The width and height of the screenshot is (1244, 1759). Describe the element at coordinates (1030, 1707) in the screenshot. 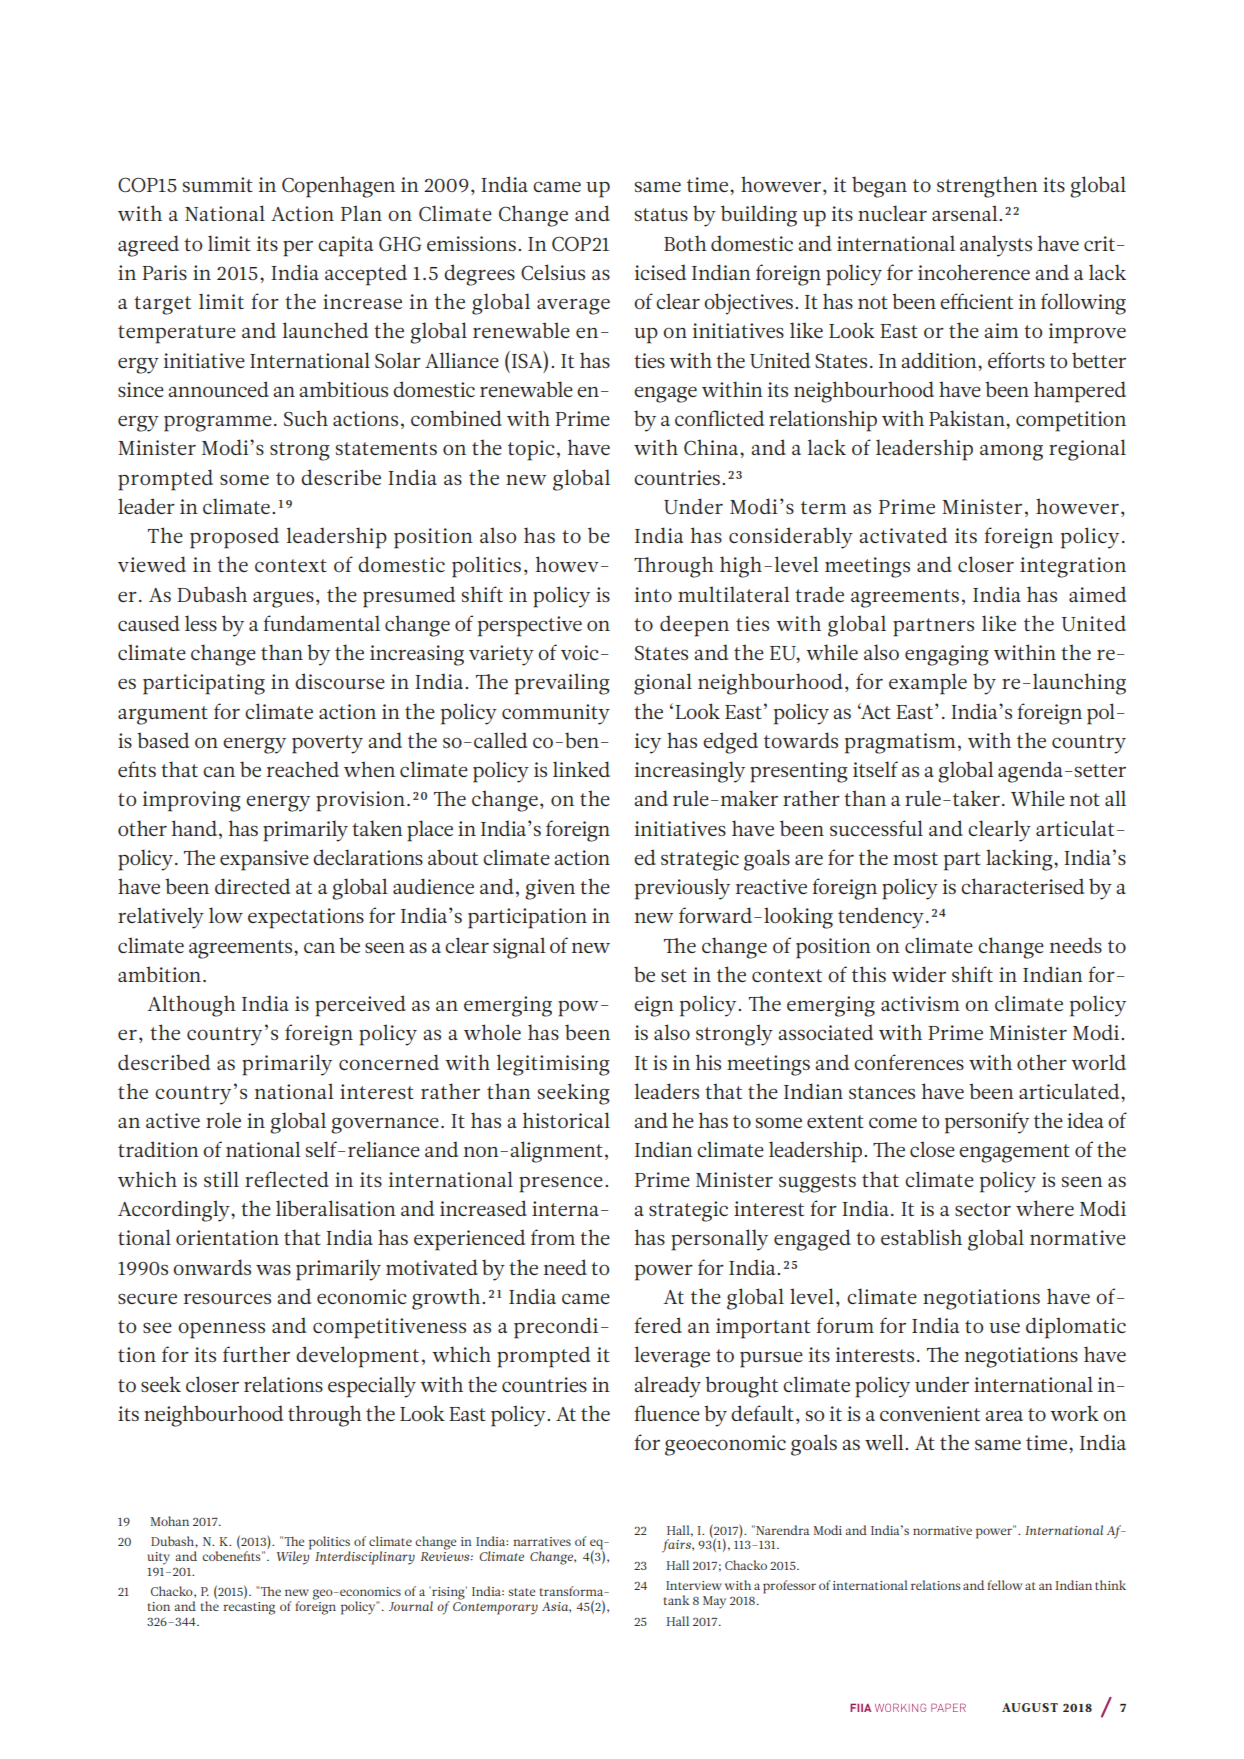

I see `AUGUST` at that location.
